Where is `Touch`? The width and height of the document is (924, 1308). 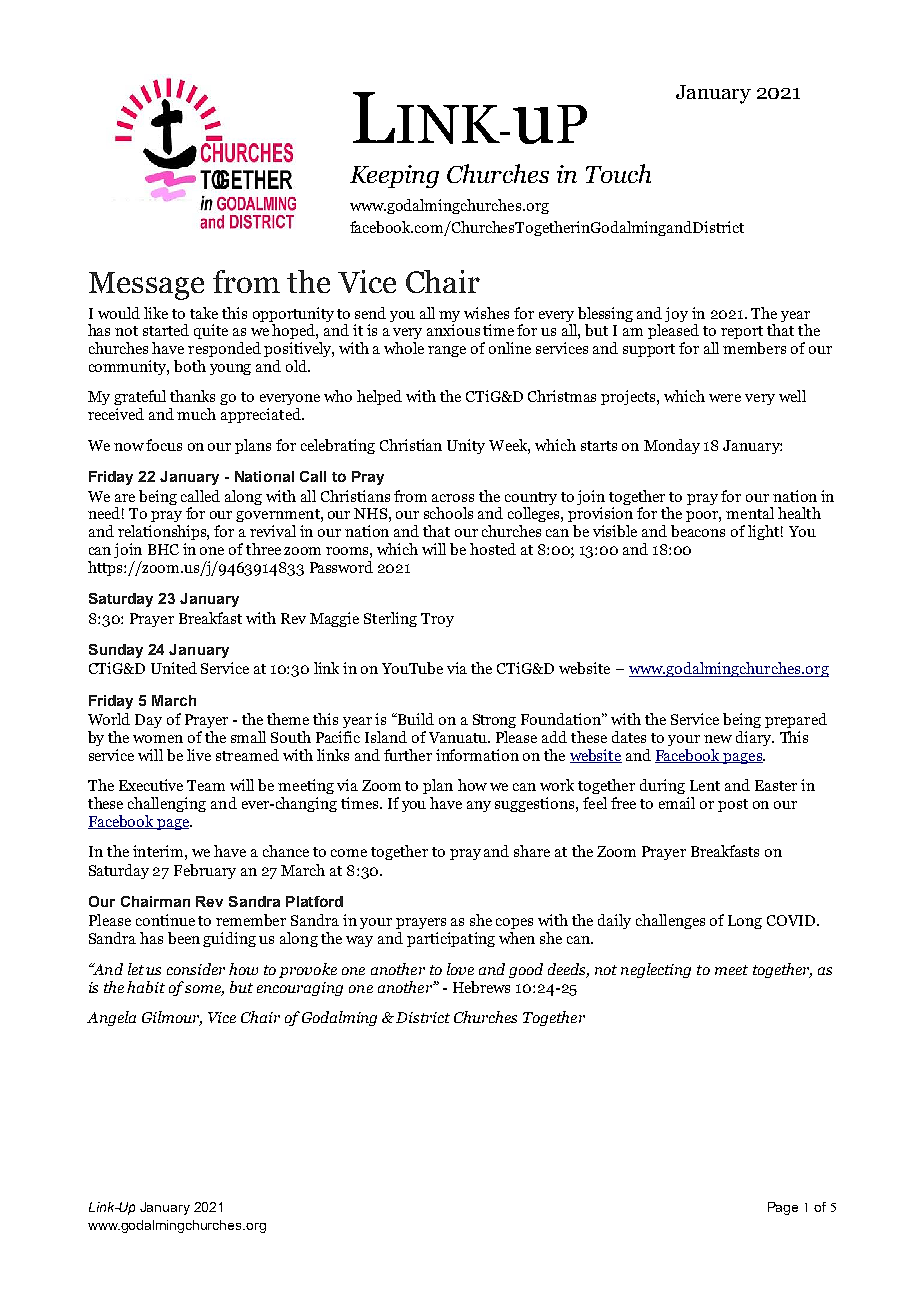
Touch is located at coordinates (618, 173).
